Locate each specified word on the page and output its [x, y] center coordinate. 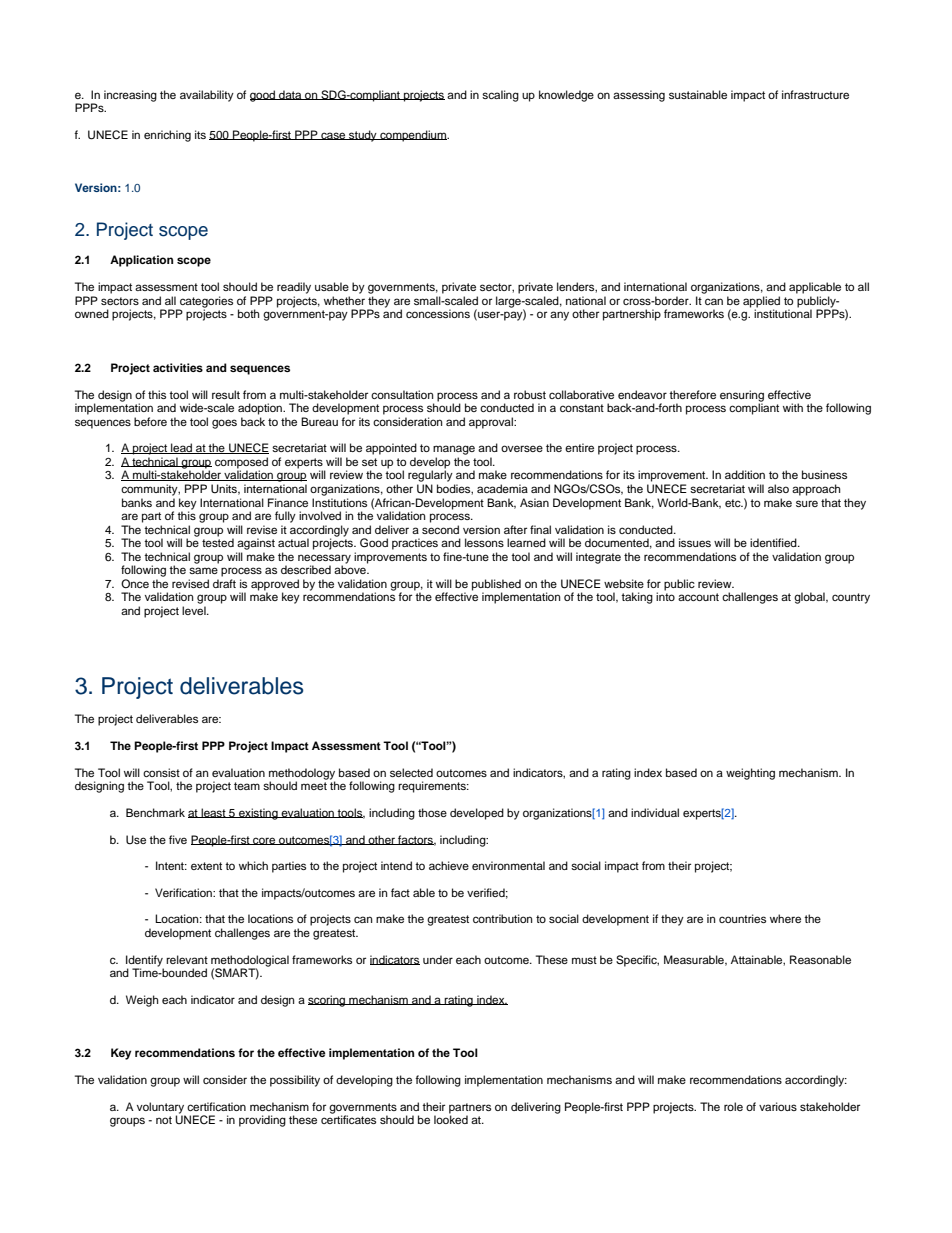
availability [207, 96]
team [247, 786]
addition [745, 474]
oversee [522, 448]
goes [224, 424]
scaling [500, 96]
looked [451, 1118]
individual [655, 812]
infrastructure [815, 94]
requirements [433, 787]
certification [216, 1106]
